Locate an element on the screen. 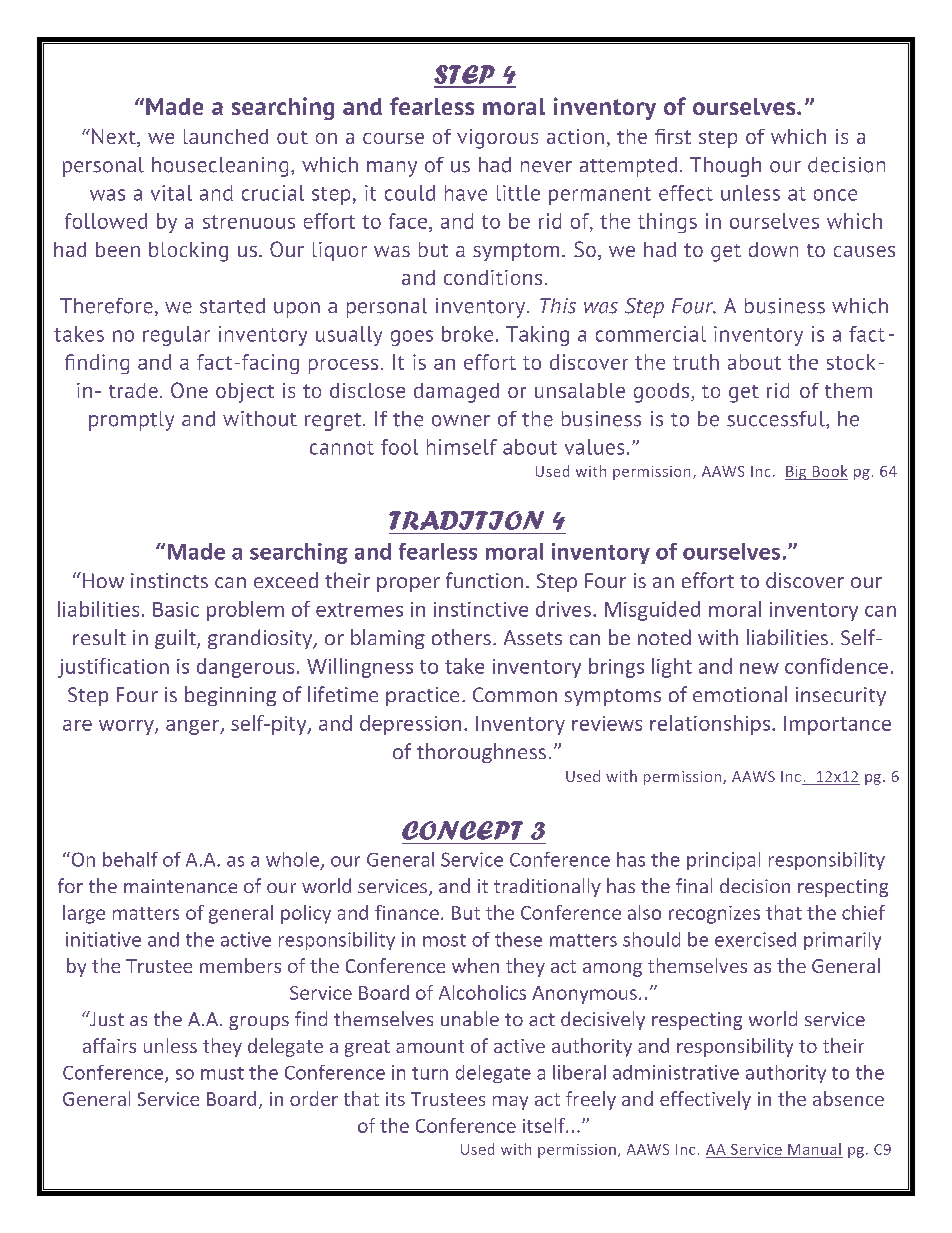 The width and height of the screenshot is (952, 1233). vital is located at coordinates (171, 193).
